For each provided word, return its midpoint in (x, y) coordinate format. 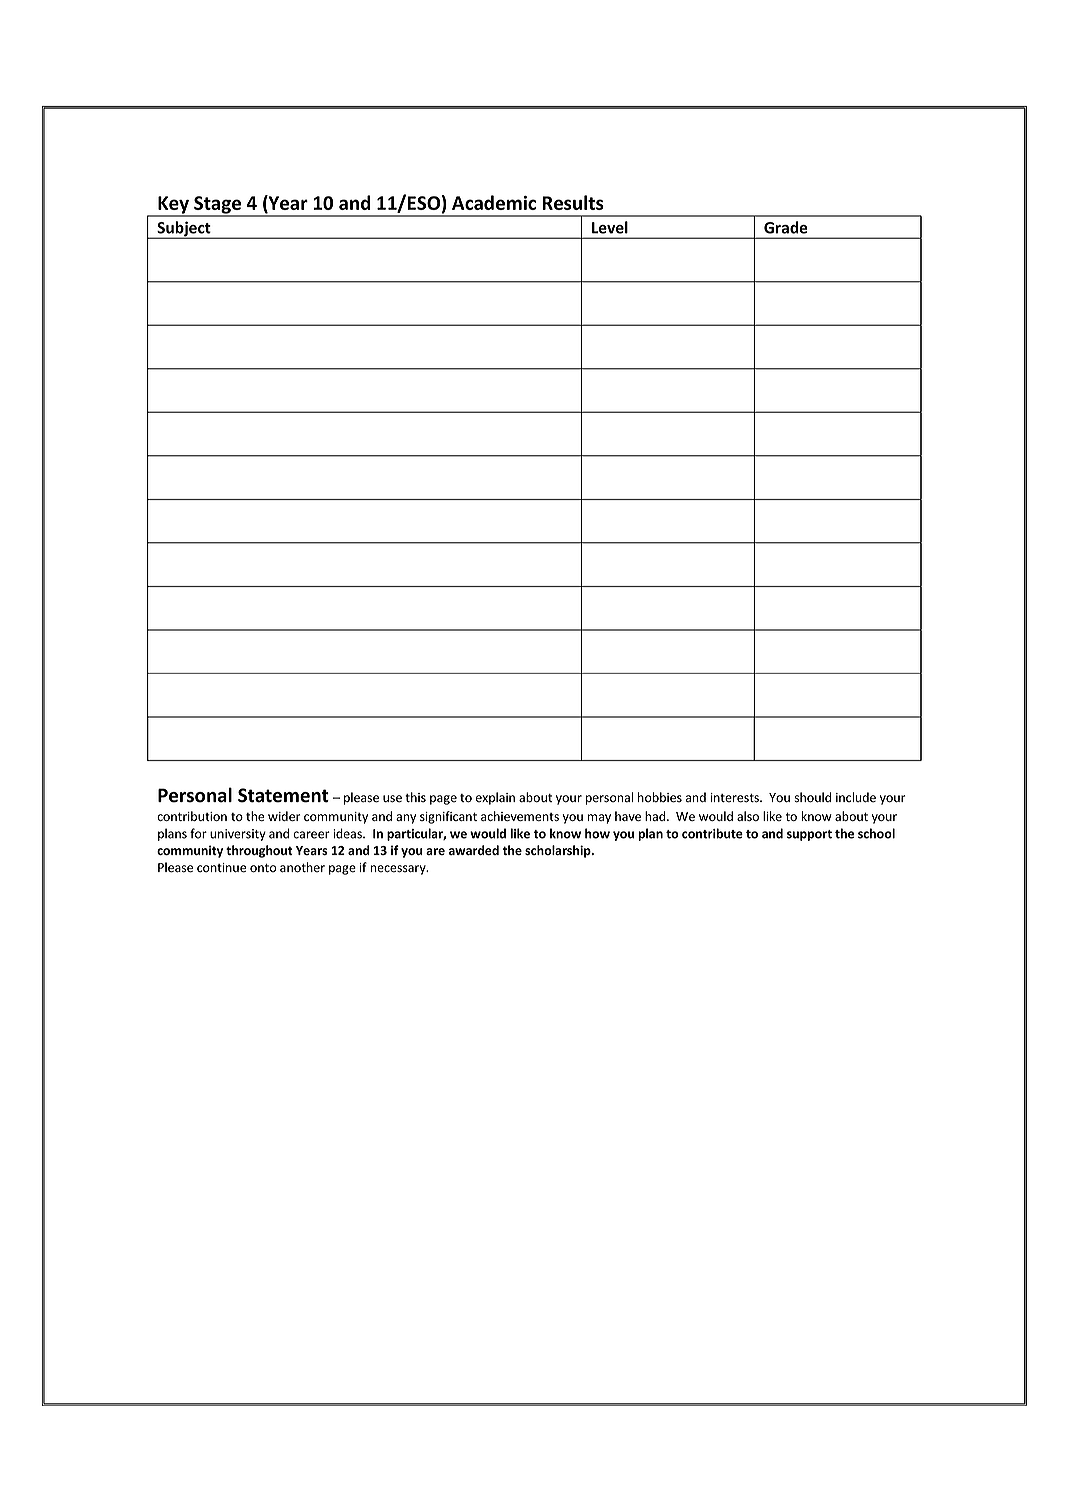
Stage (217, 206)
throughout (259, 851)
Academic (494, 202)
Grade (786, 227)
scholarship (559, 851)
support (809, 835)
